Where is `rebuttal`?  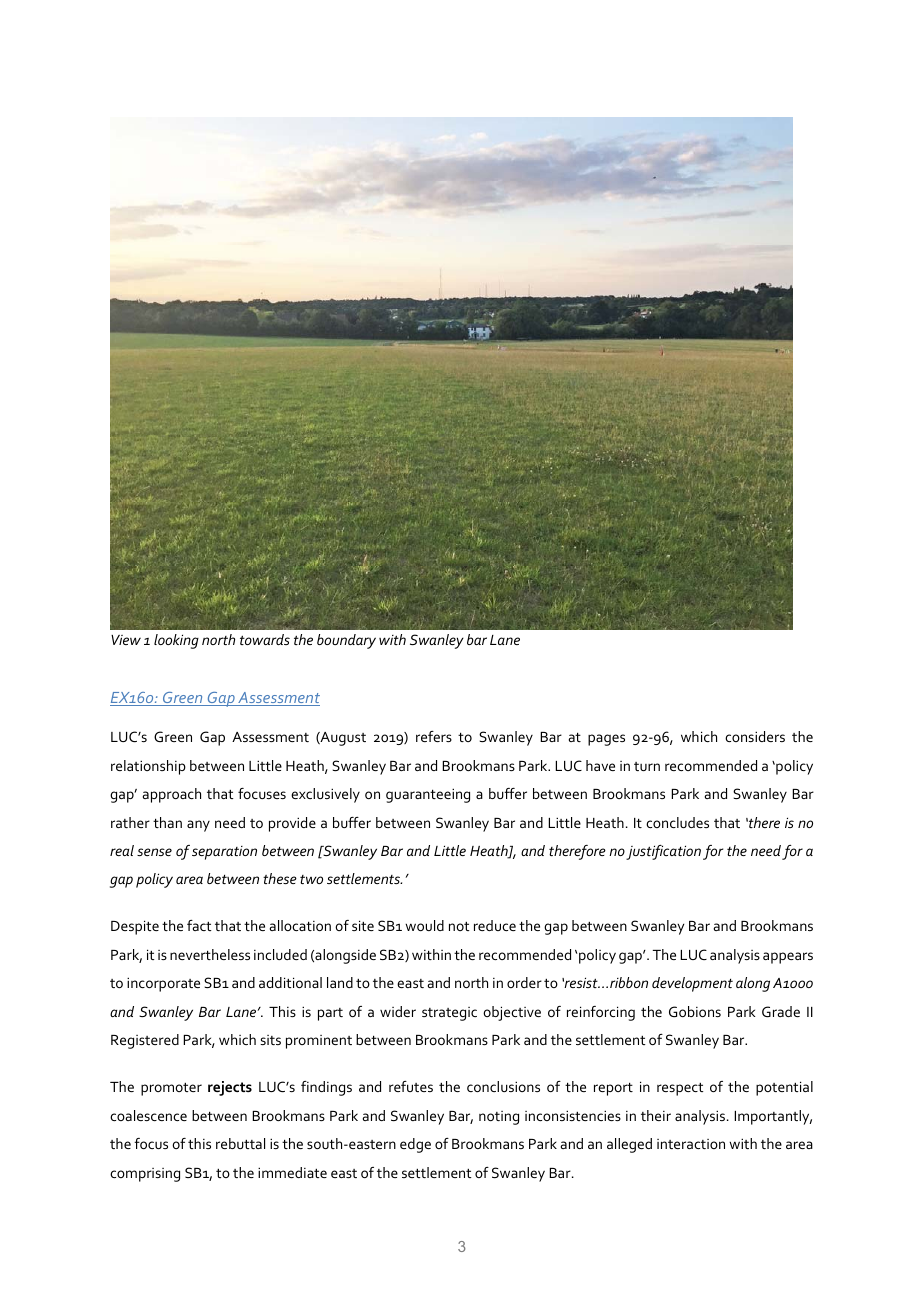 rebuttal is located at coordinates (240, 1143).
